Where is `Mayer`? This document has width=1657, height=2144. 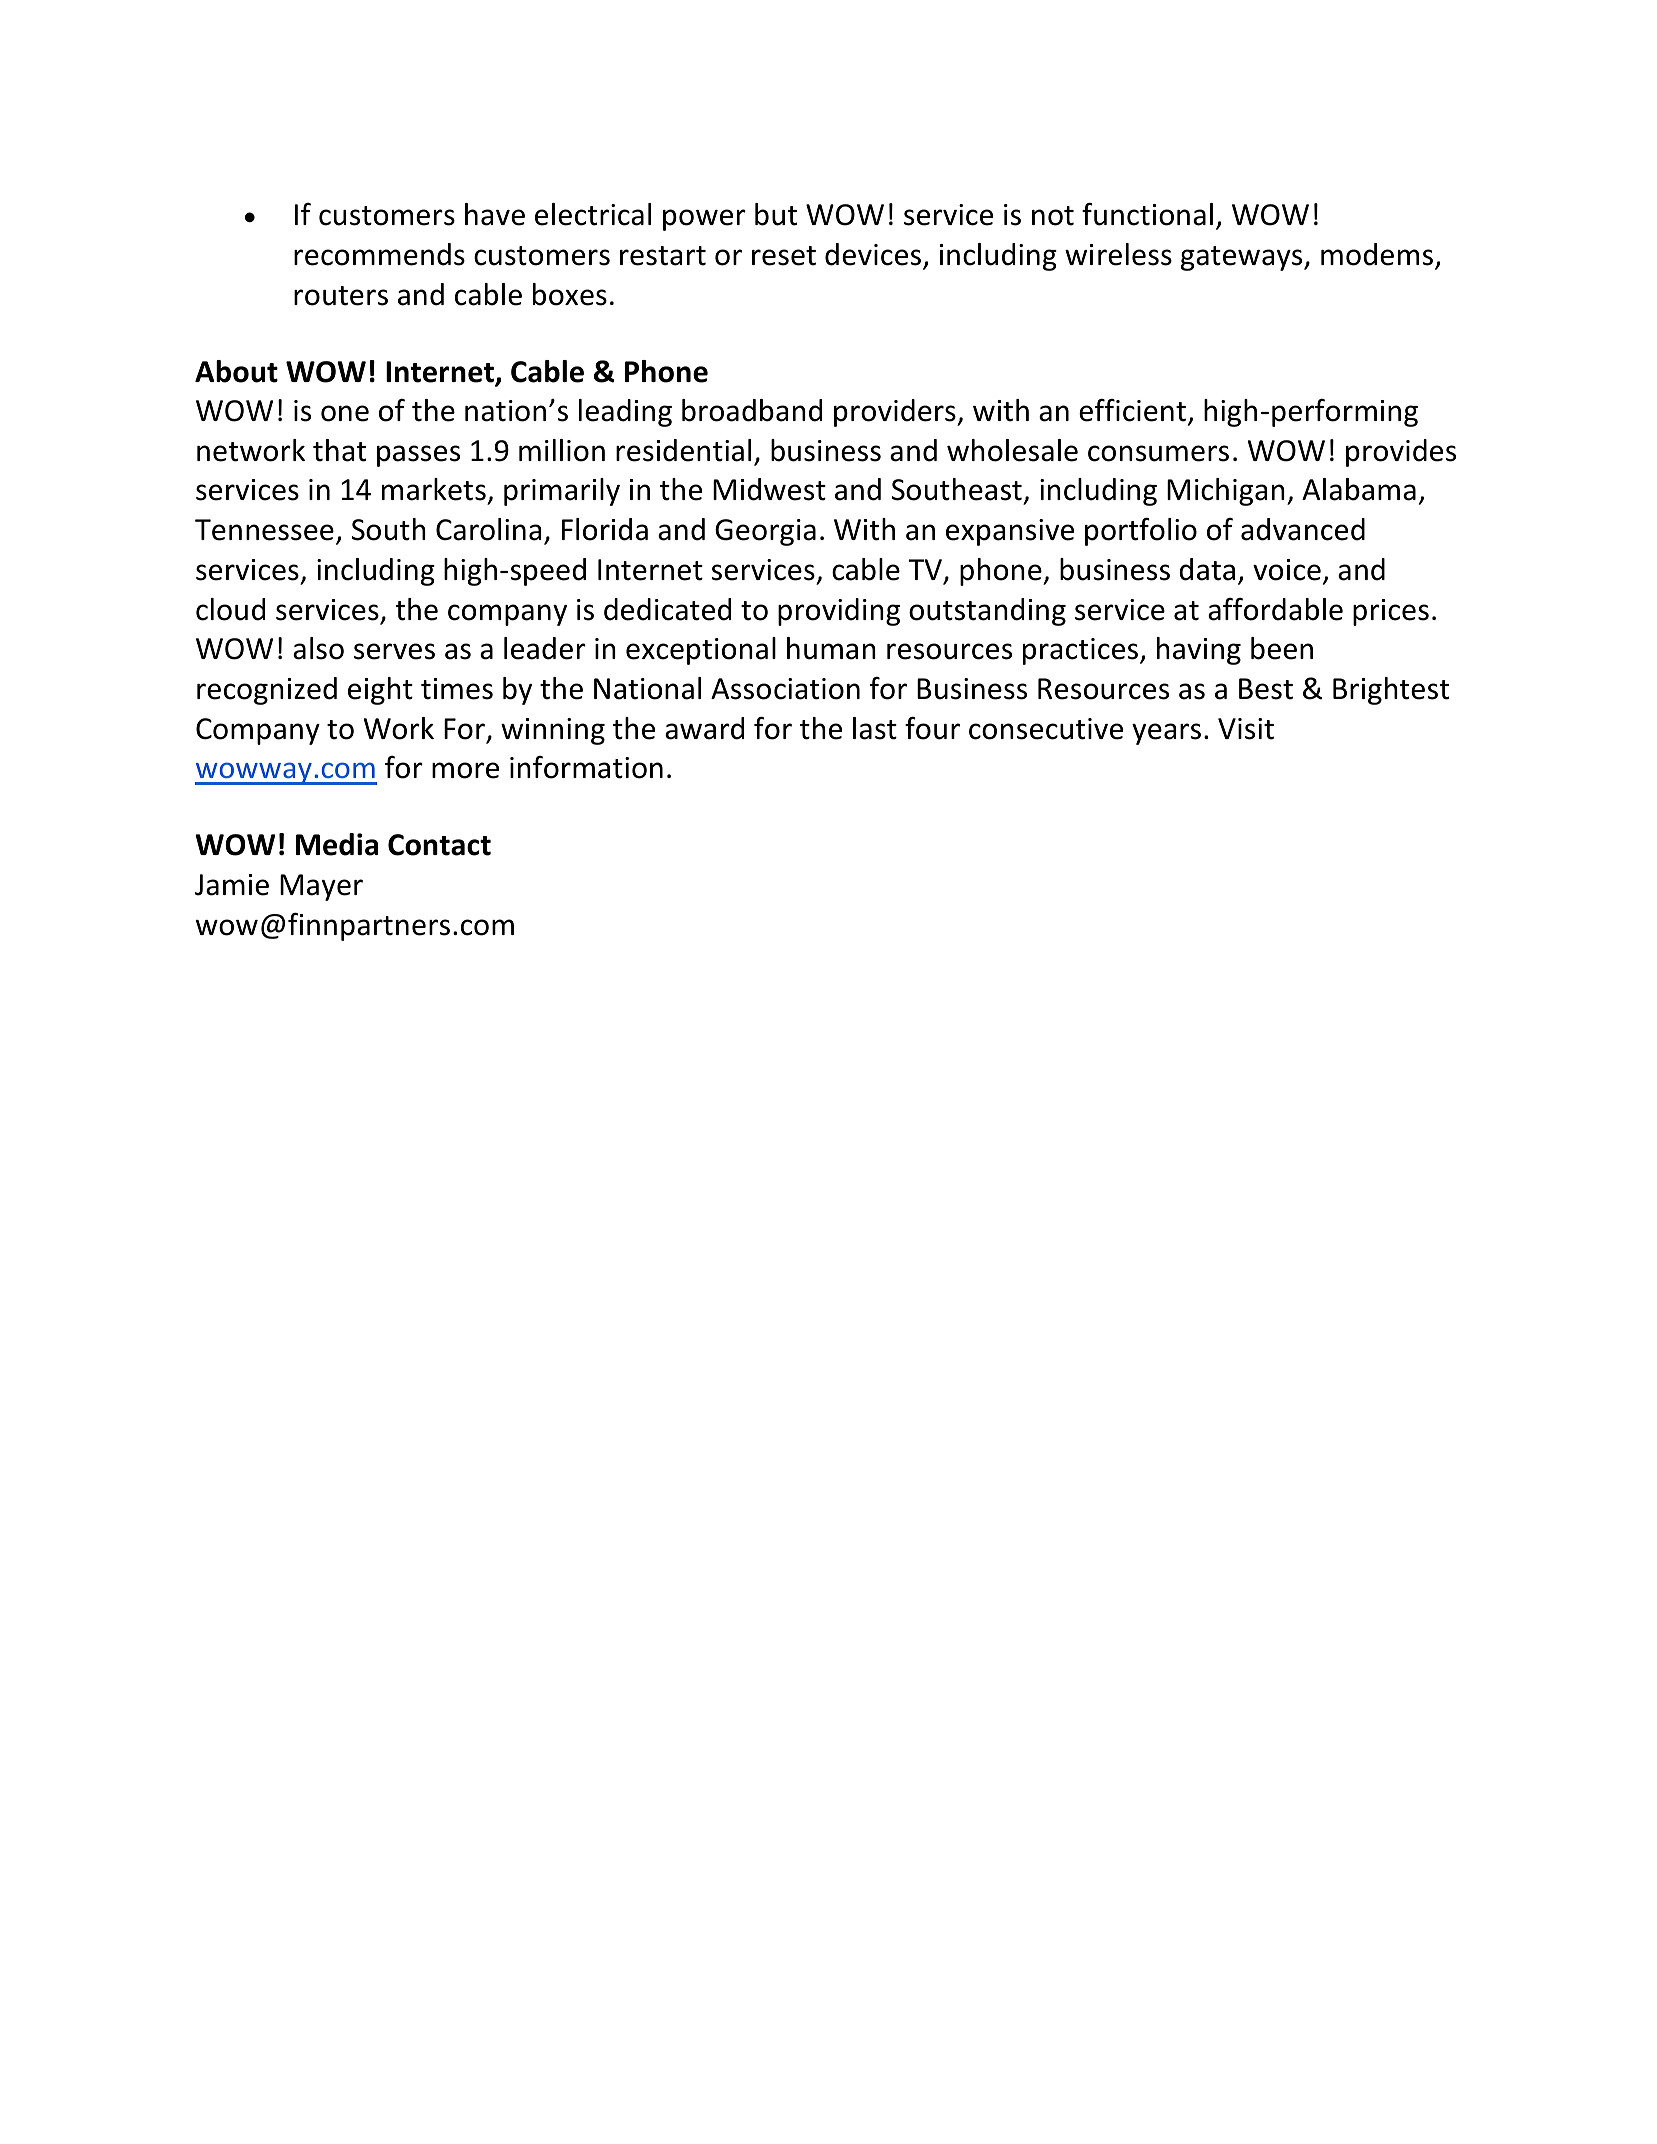 Mayer is located at coordinates (321, 887).
